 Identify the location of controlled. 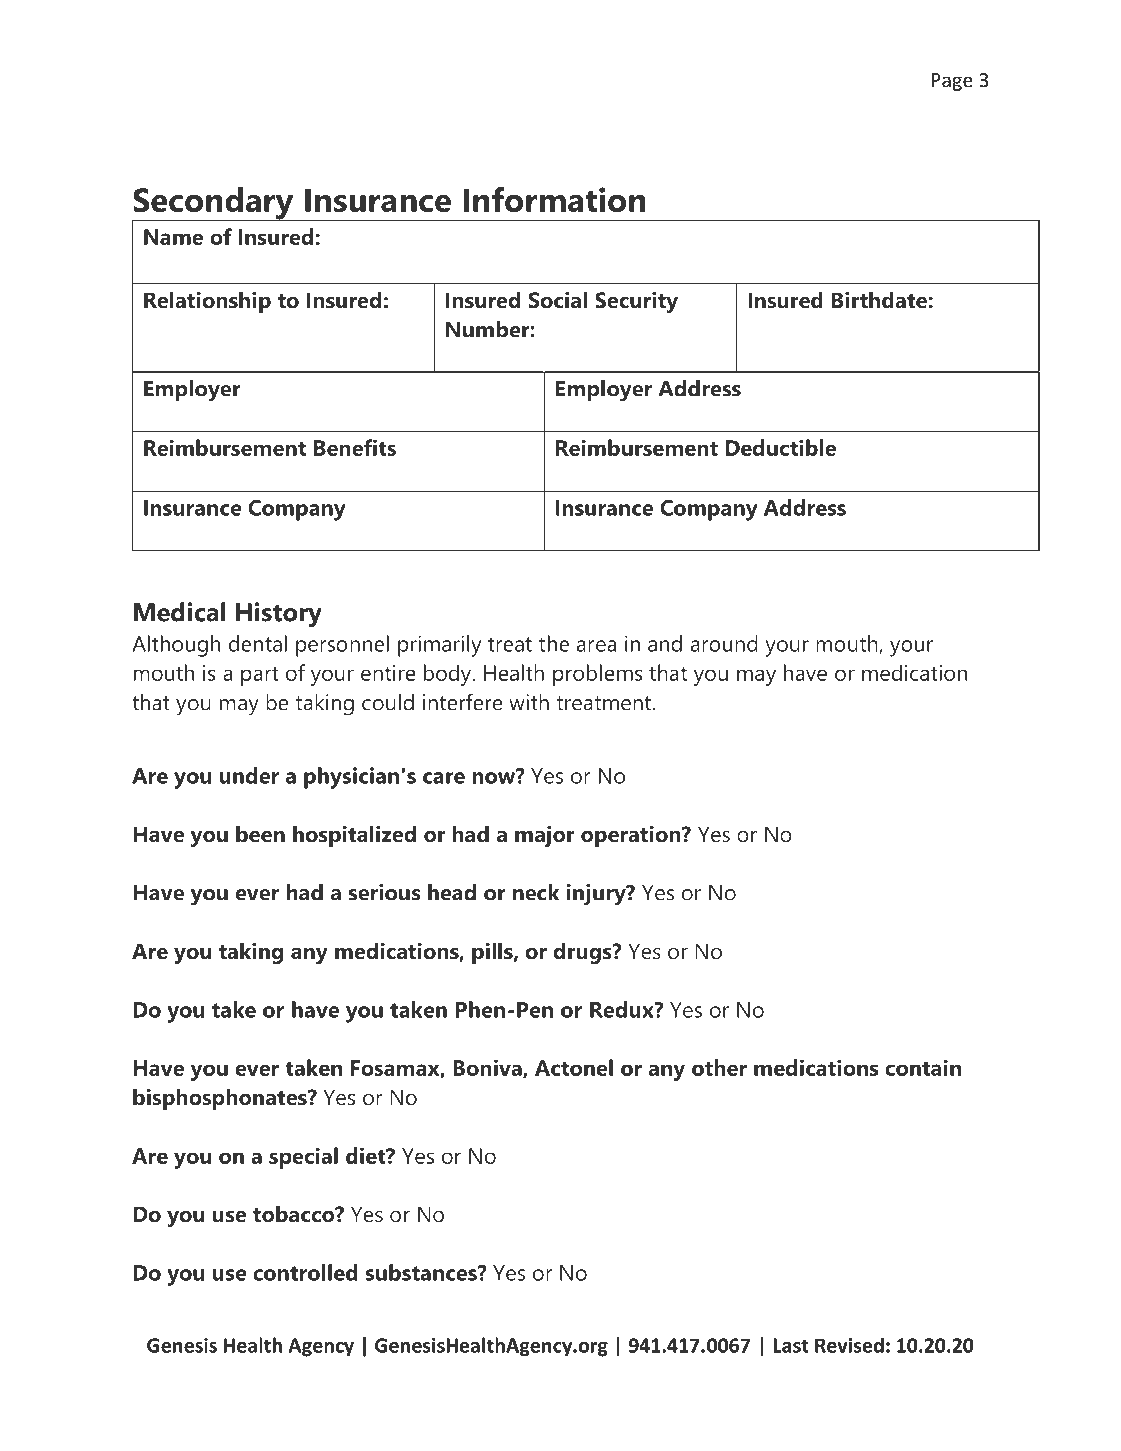
(305, 1272).
